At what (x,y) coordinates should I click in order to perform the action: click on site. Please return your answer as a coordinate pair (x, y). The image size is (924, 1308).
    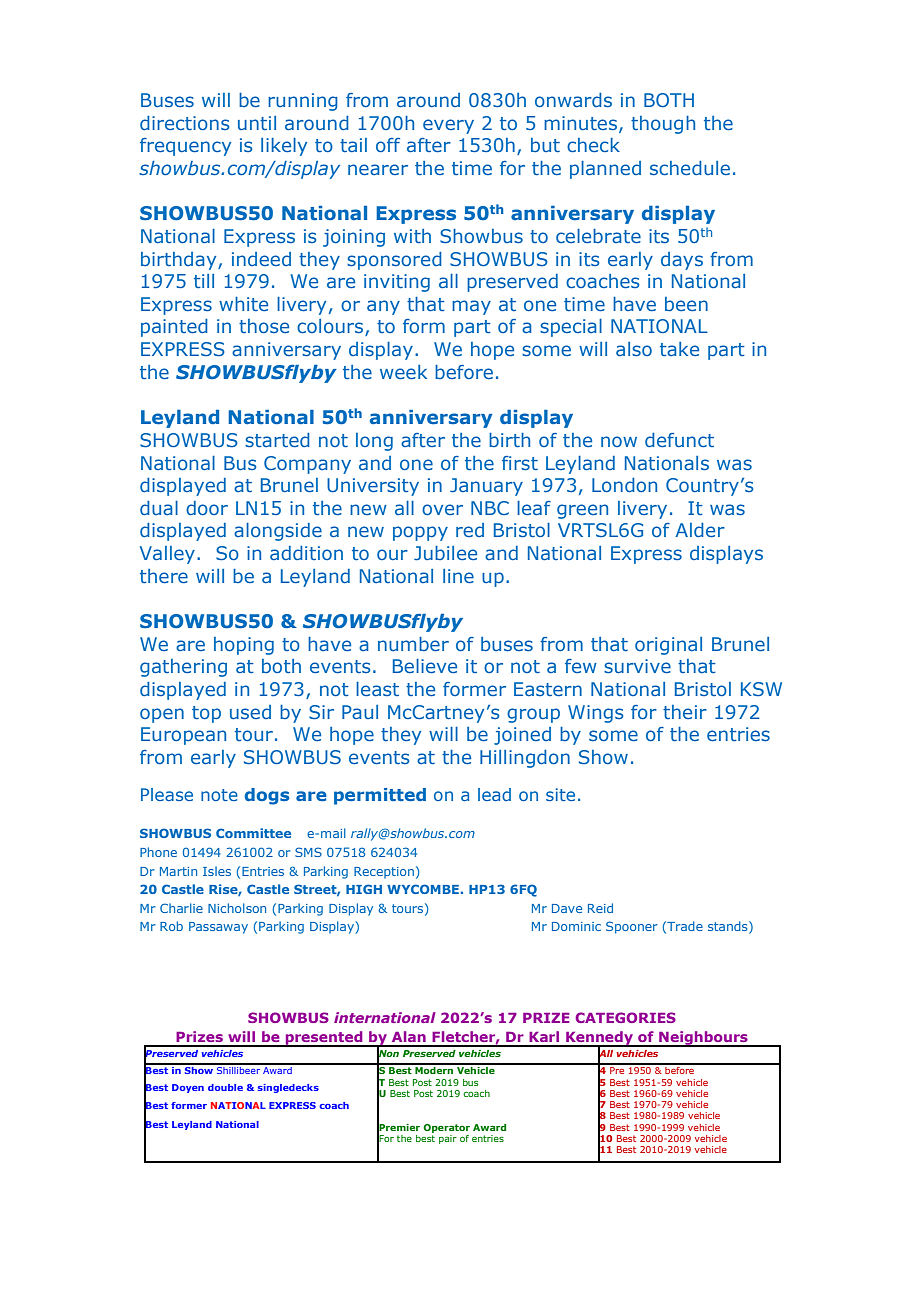
    Looking at the image, I should click on (560, 794).
